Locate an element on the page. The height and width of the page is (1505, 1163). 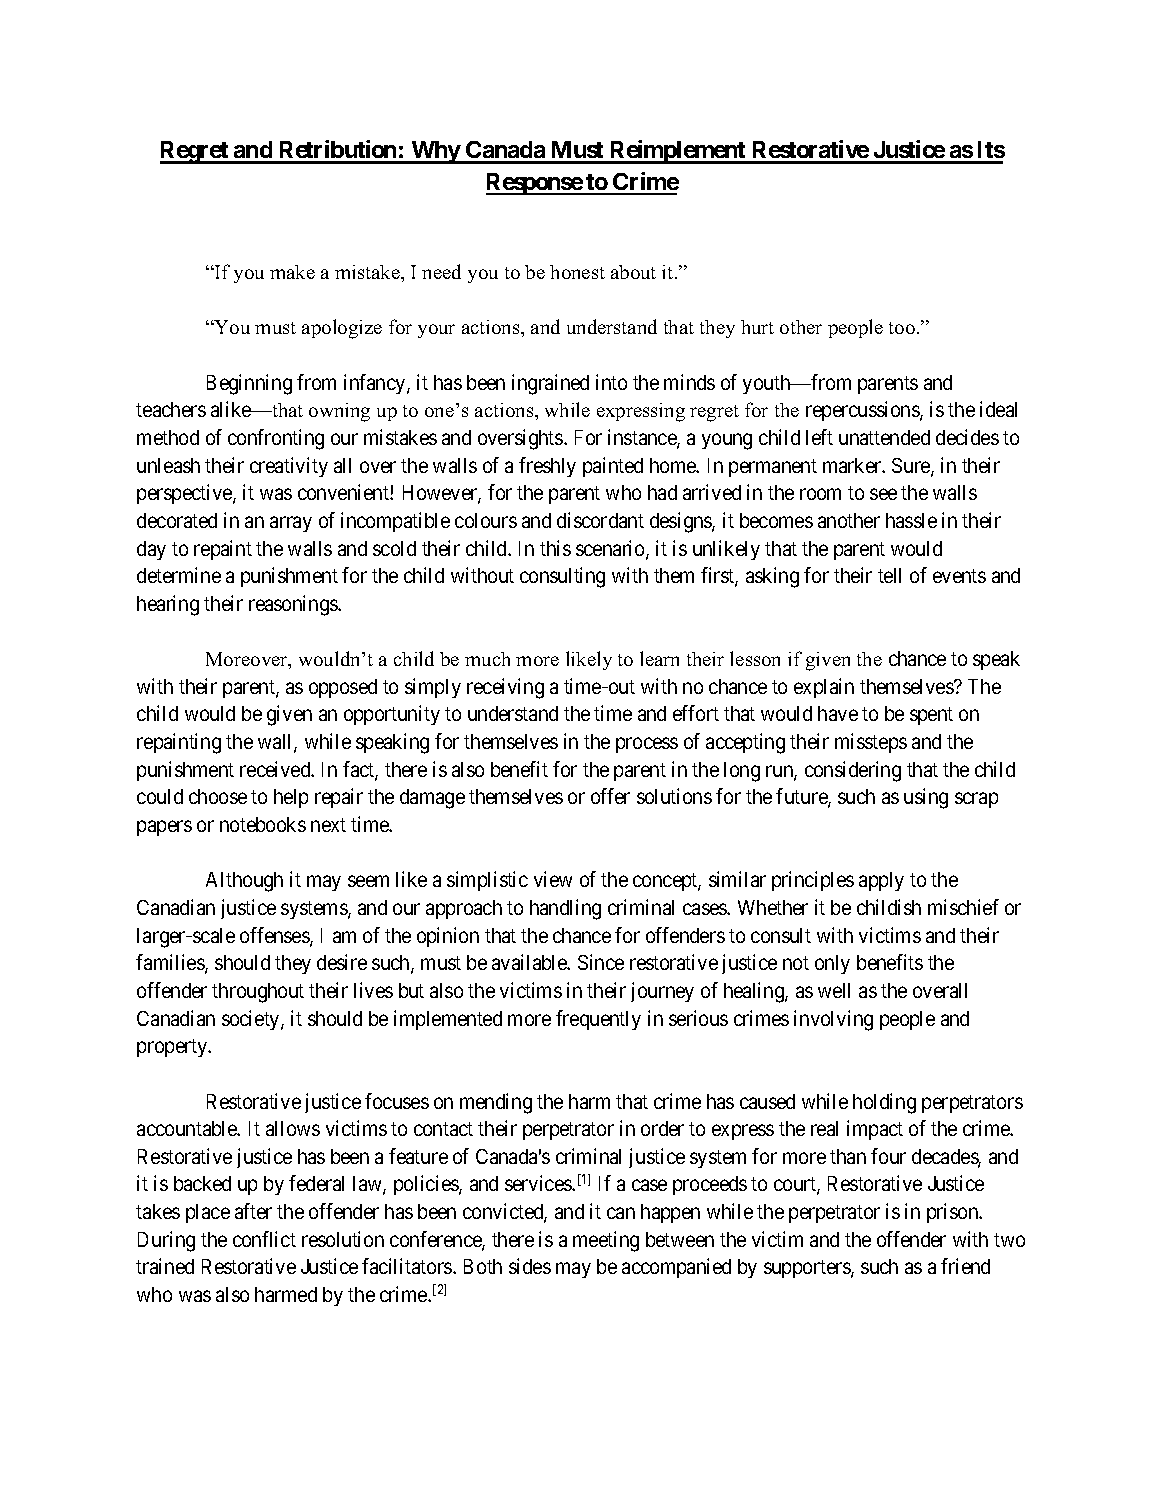
apply is located at coordinates (881, 881).
